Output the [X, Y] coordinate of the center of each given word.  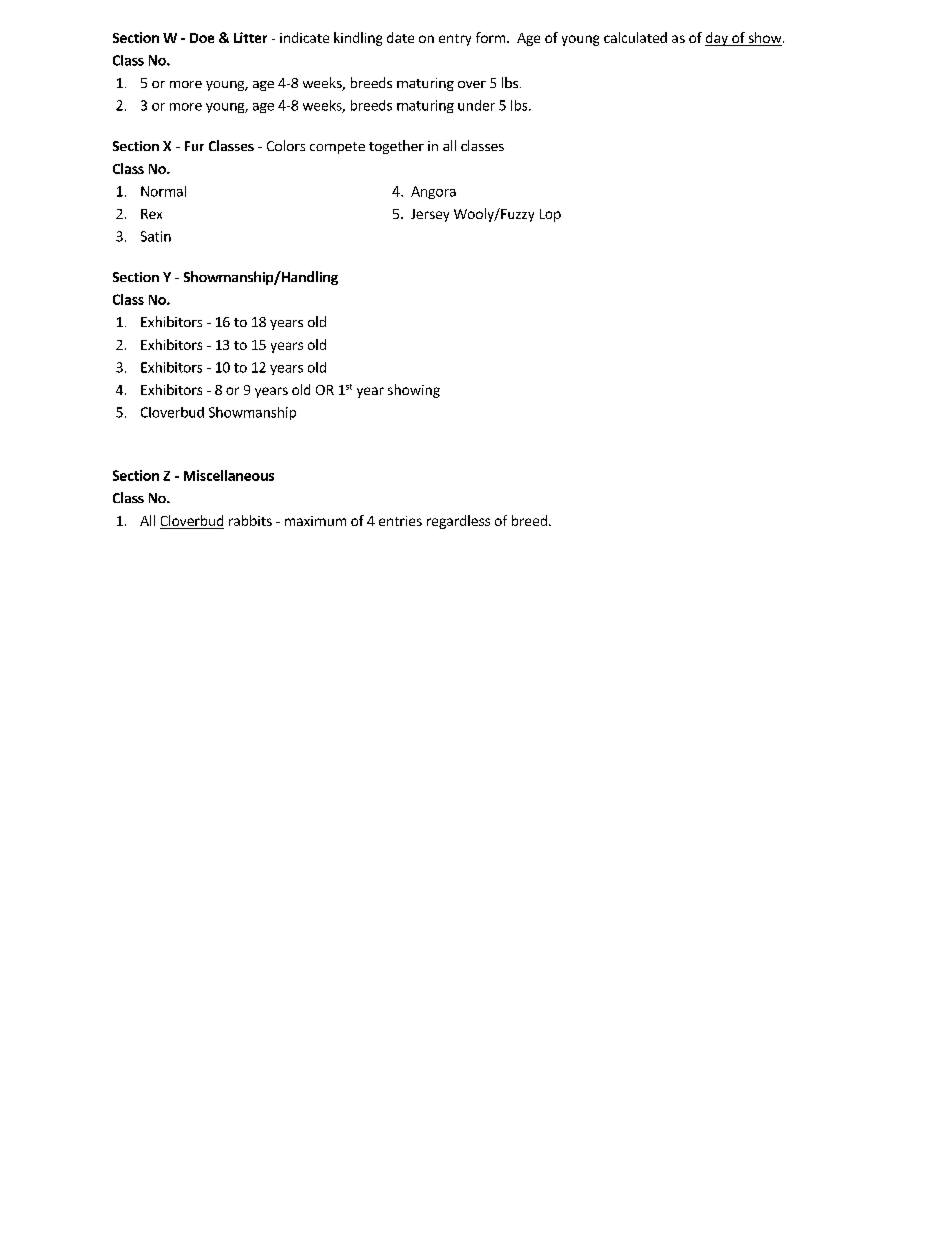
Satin [156, 236]
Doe [202, 38]
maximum [315, 521]
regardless [458, 522]
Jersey [430, 215]
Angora [433, 192]
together [396, 147]
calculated [635, 37]
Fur [194, 146]
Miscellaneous [229, 475]
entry [455, 40]
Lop [550, 215]
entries [400, 521]
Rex [151, 214]
